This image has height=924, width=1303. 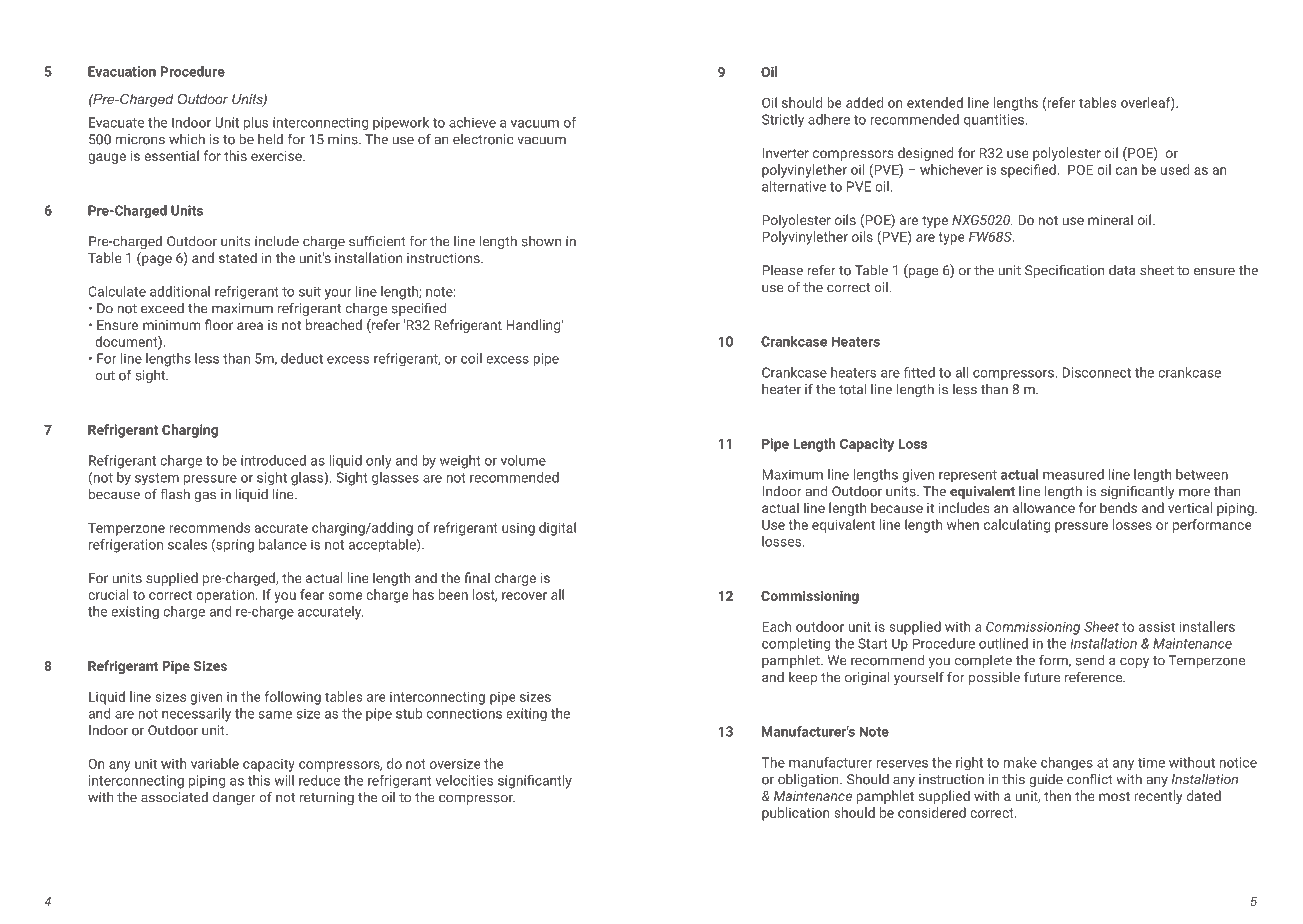 I want to click on danger, so click(x=234, y=798).
